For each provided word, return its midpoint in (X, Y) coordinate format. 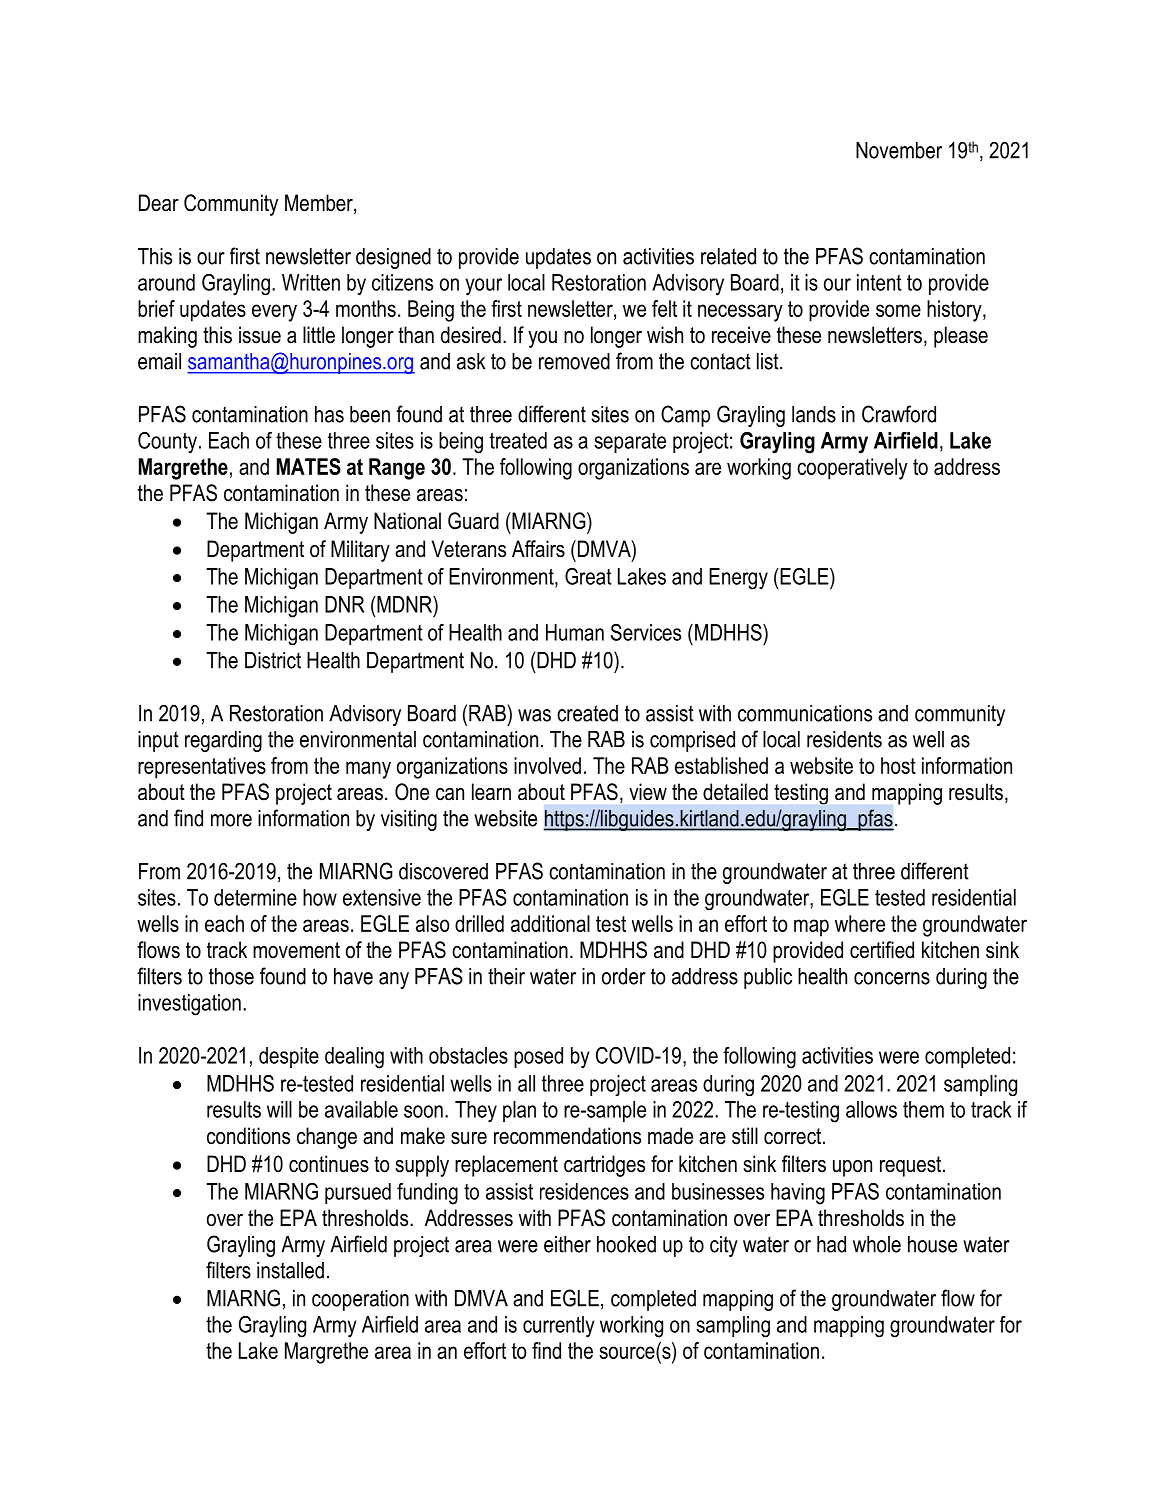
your (484, 287)
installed (290, 1270)
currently (559, 1327)
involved (547, 765)
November (899, 150)
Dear (159, 203)
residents (844, 739)
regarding (223, 741)
